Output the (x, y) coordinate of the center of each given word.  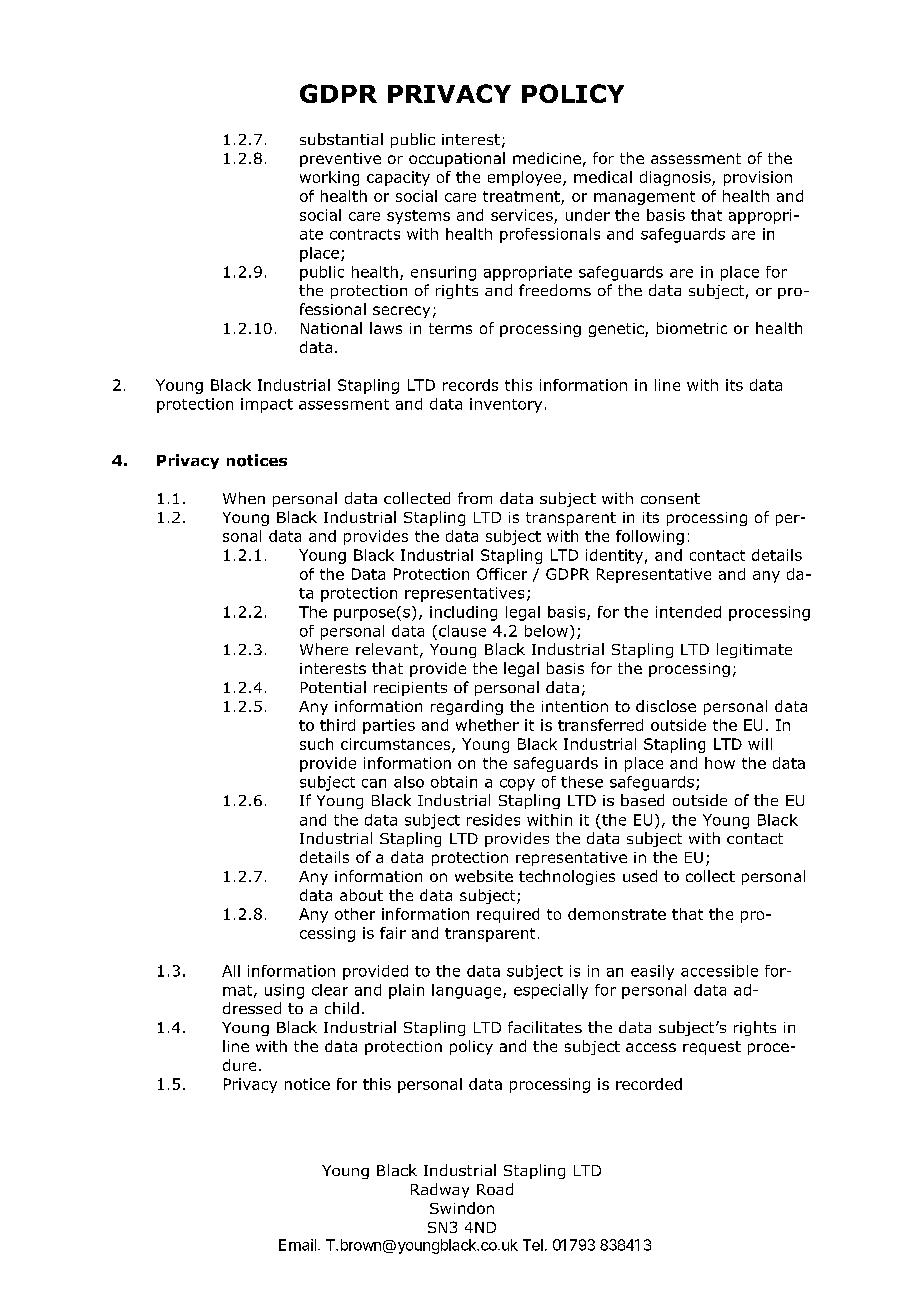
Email (297, 1245)
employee (526, 178)
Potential (333, 687)
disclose (666, 706)
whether (487, 725)
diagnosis (676, 178)
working (329, 178)
